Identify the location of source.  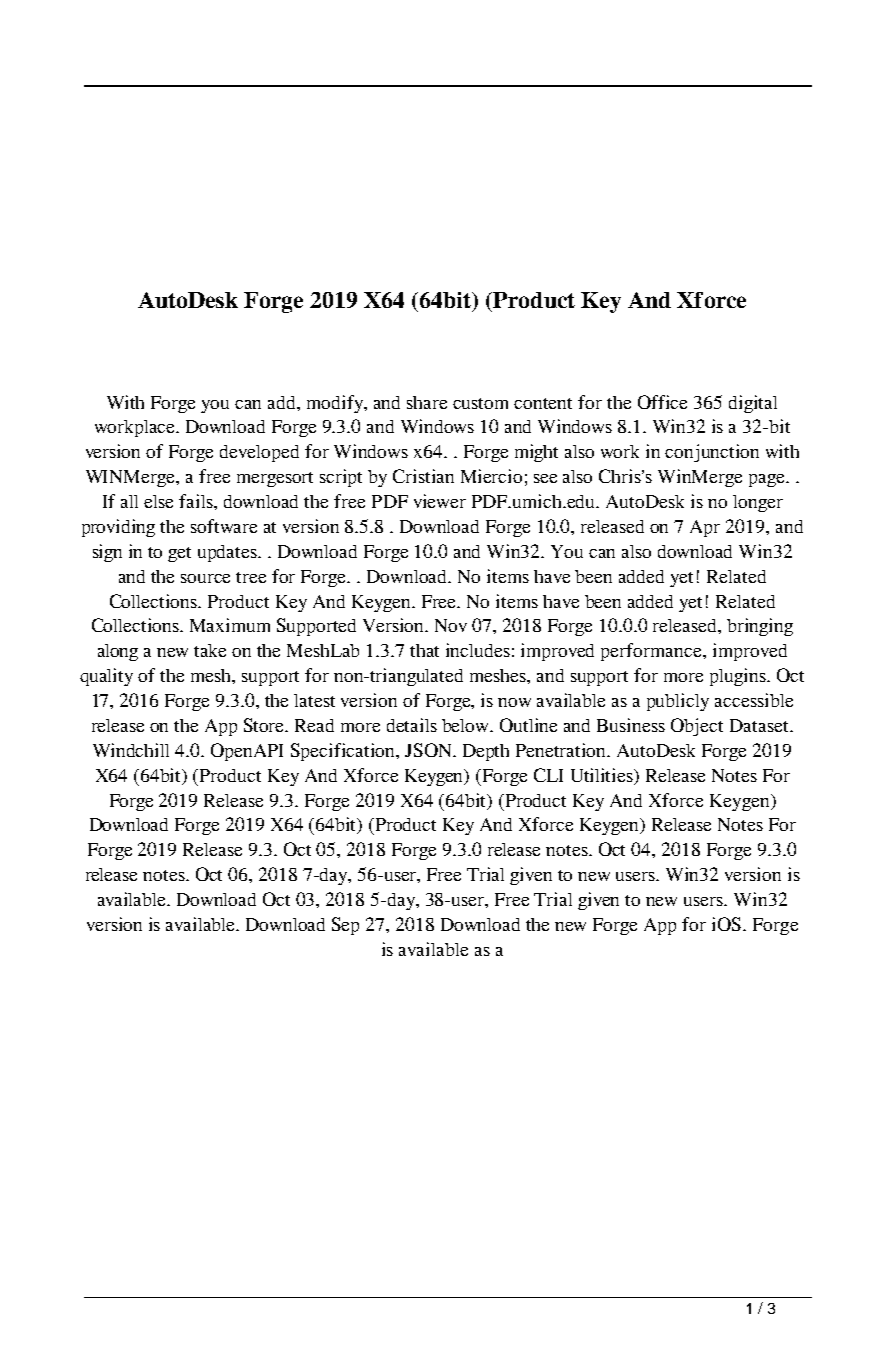
(205, 578).
